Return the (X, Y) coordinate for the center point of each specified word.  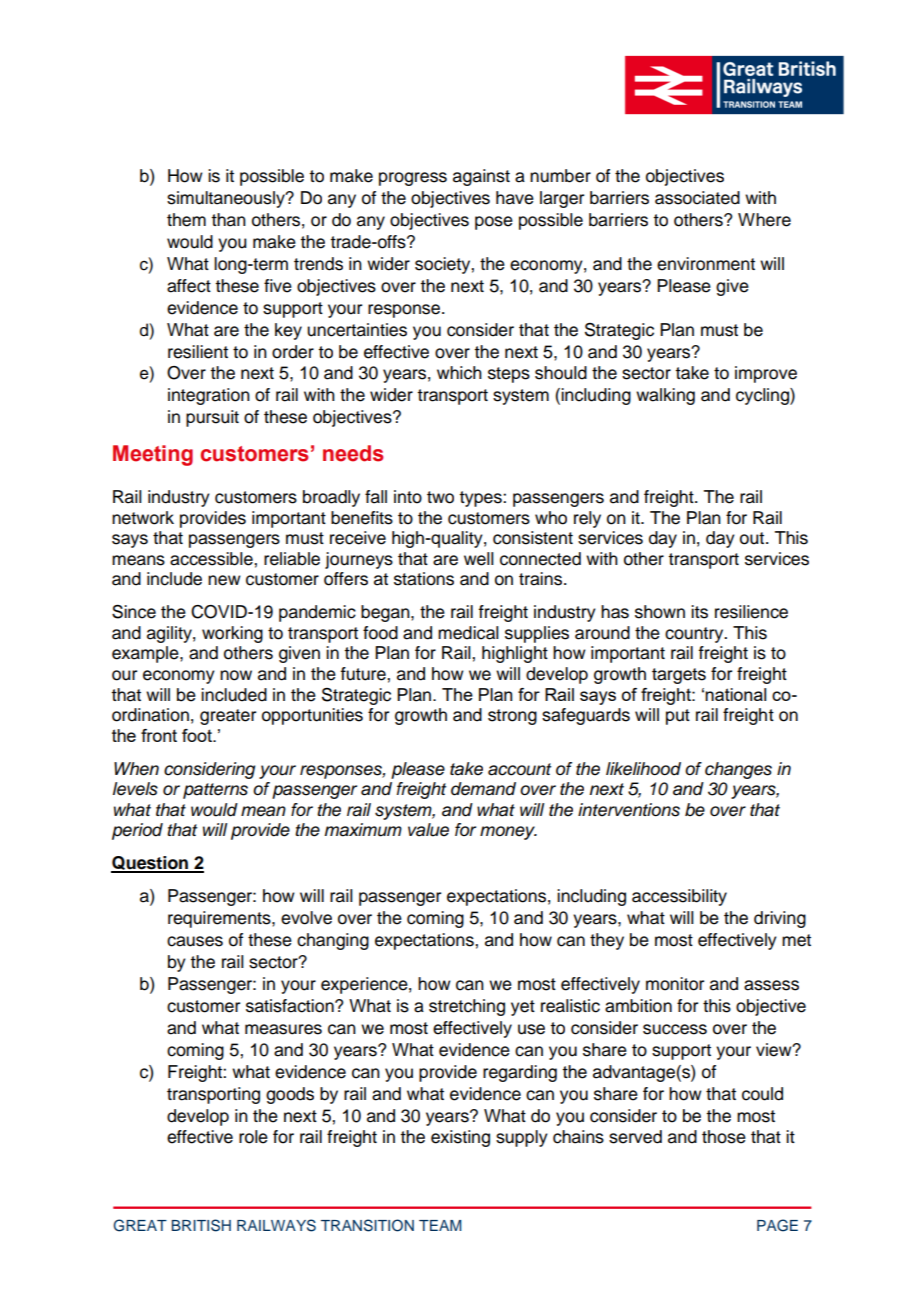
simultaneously (227, 199)
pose (494, 223)
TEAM (440, 1225)
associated (697, 198)
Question (150, 864)
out (752, 538)
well (479, 559)
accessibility (679, 897)
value (428, 830)
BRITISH (201, 1225)
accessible (212, 559)
